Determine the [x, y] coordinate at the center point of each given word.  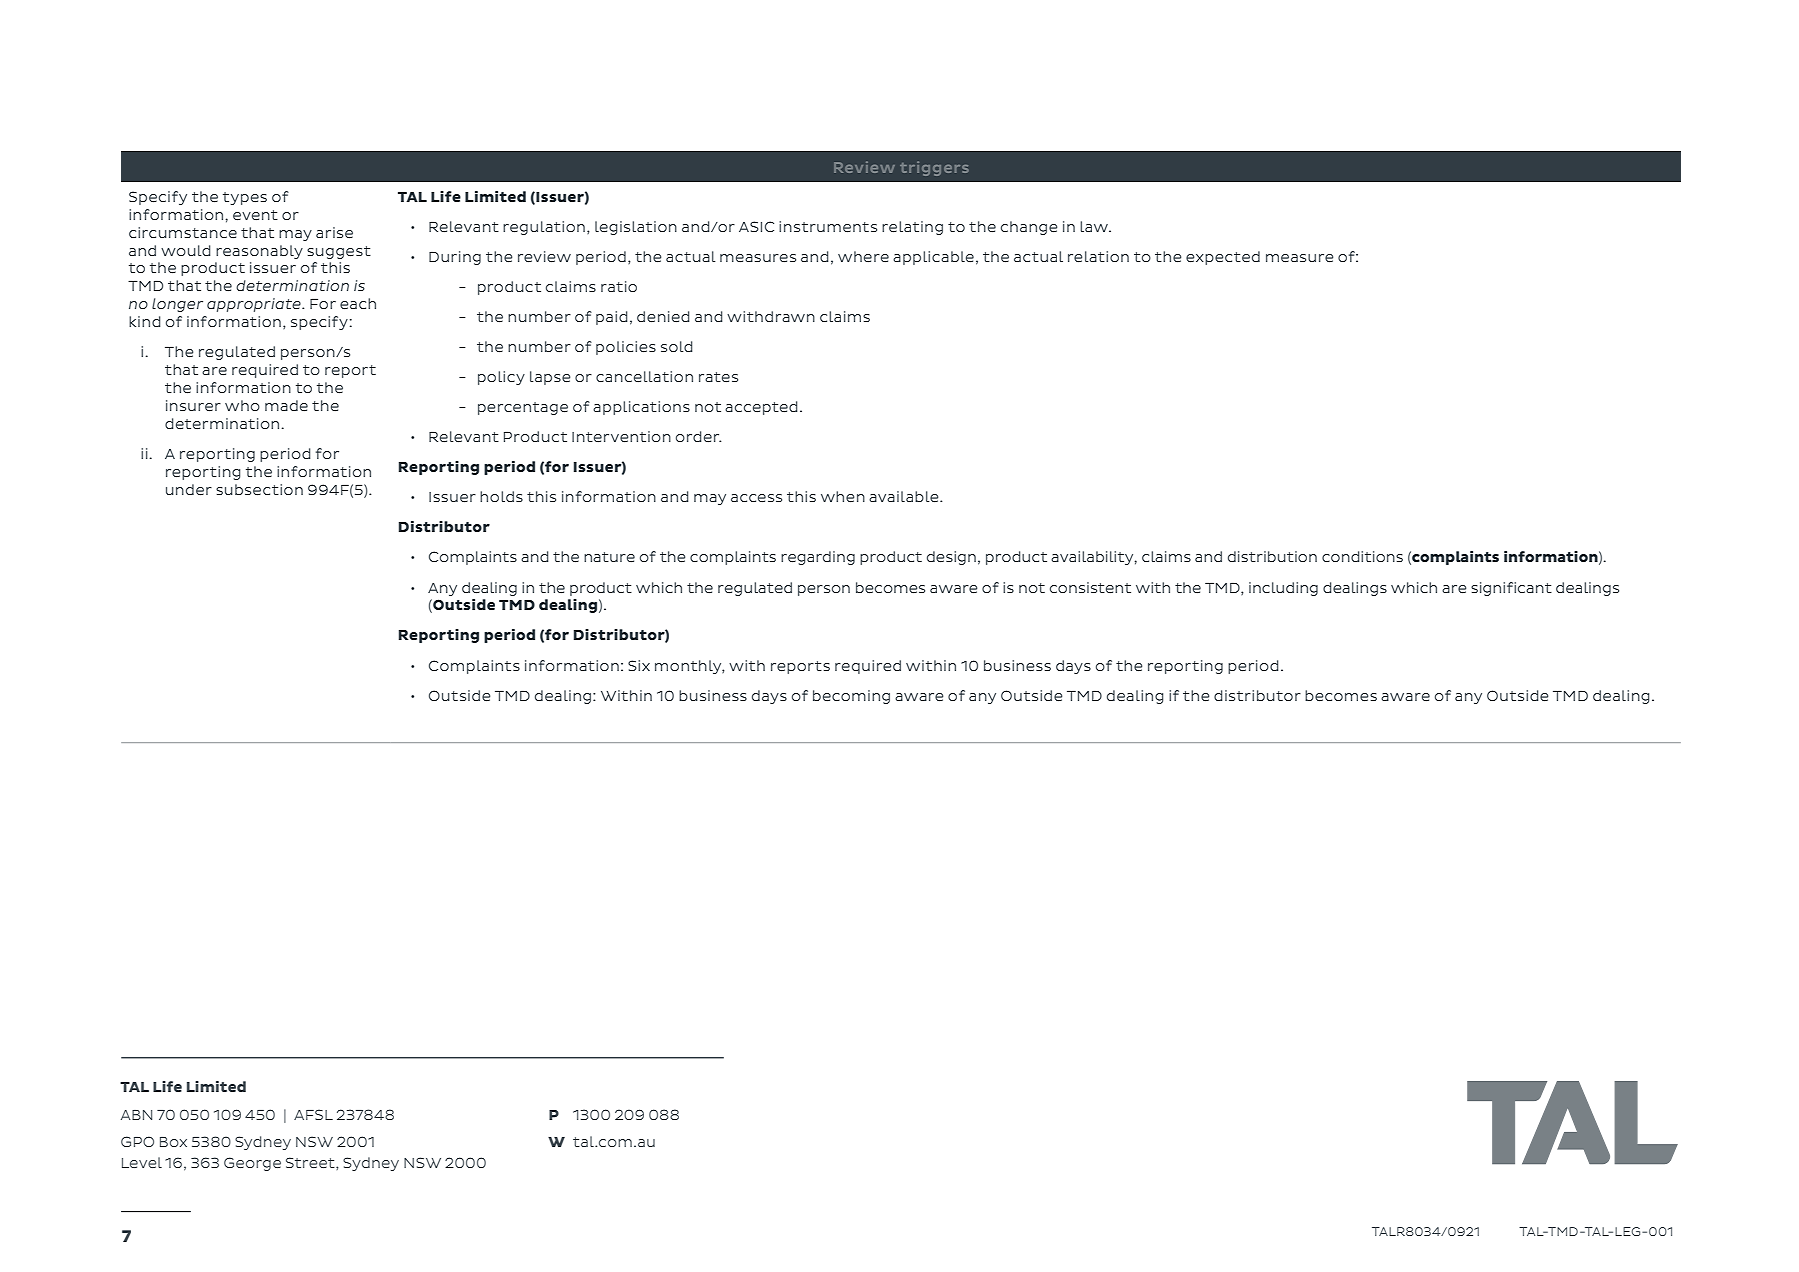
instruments [828, 226]
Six [639, 665]
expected [1223, 258]
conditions [1362, 556]
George [252, 1164]
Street [311, 1163]
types [245, 198]
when [843, 496]
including [1283, 589]
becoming [851, 697]
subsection [259, 489]
